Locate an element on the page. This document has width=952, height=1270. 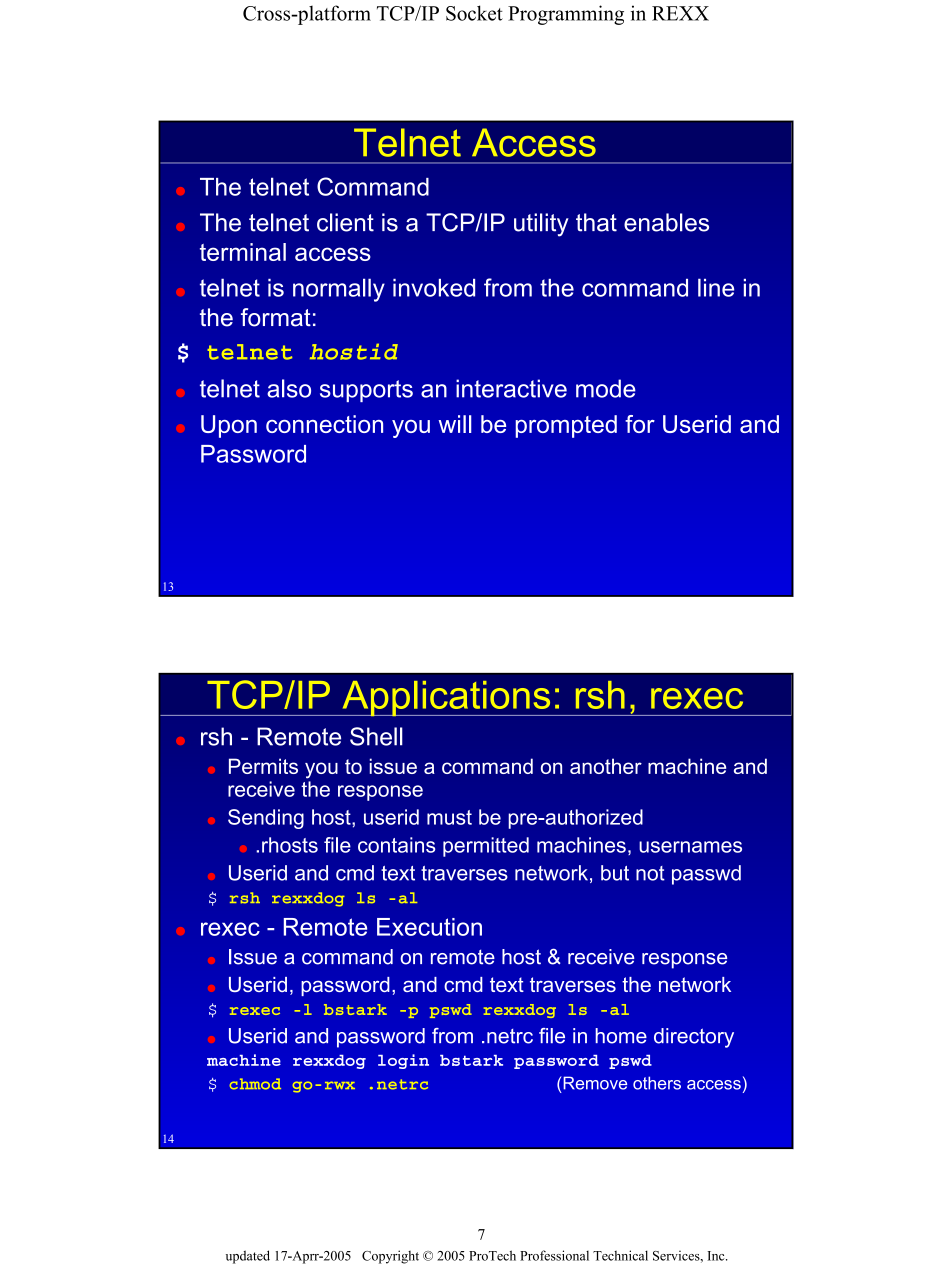
Permits is located at coordinates (263, 766).
